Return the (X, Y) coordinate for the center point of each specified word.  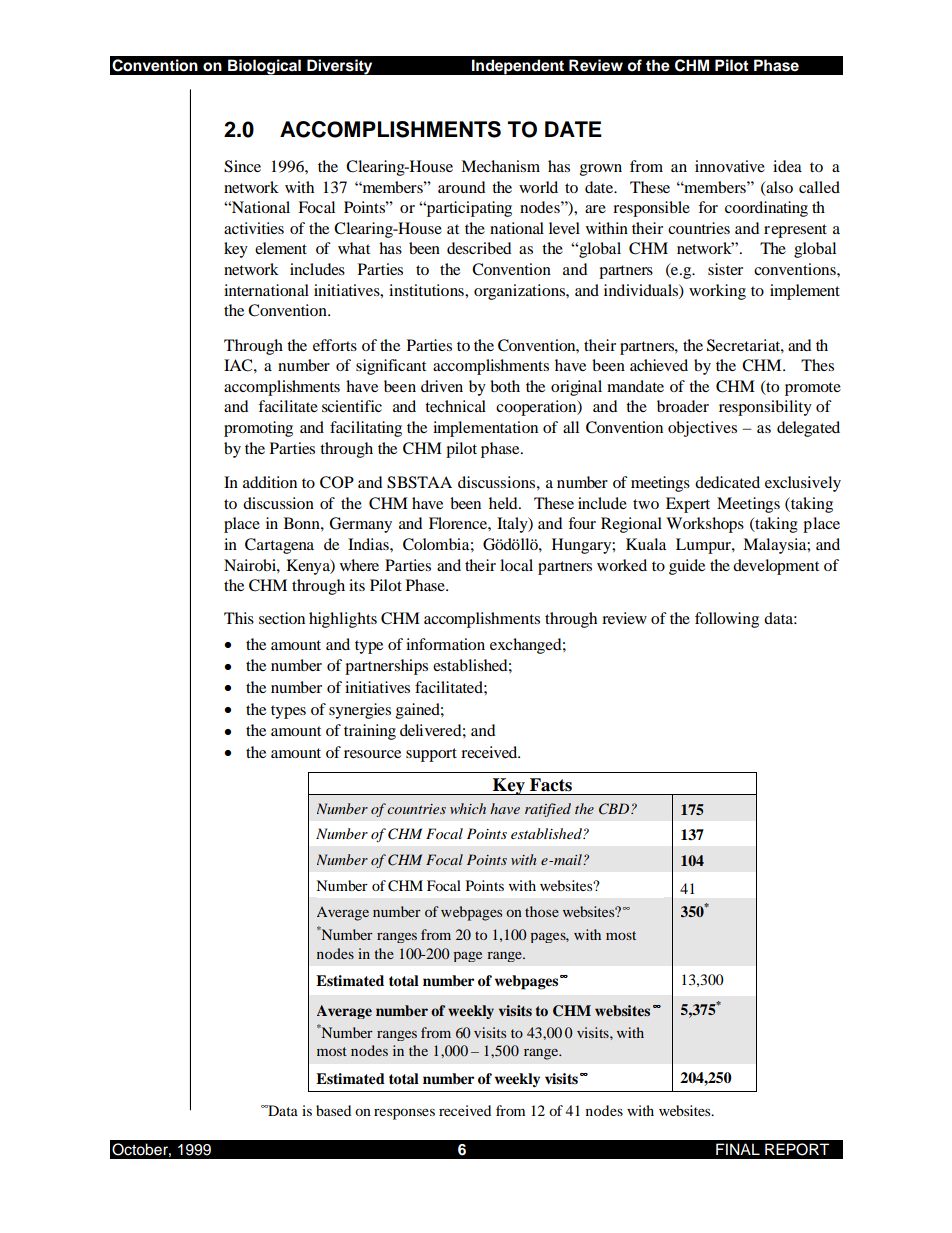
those (542, 911)
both (505, 386)
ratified (548, 810)
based (333, 1110)
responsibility (765, 408)
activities (254, 228)
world (538, 187)
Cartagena (279, 546)
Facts (551, 785)
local (516, 565)
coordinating (766, 209)
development (776, 567)
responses (404, 1114)
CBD (615, 809)
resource (372, 754)
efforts (335, 345)
